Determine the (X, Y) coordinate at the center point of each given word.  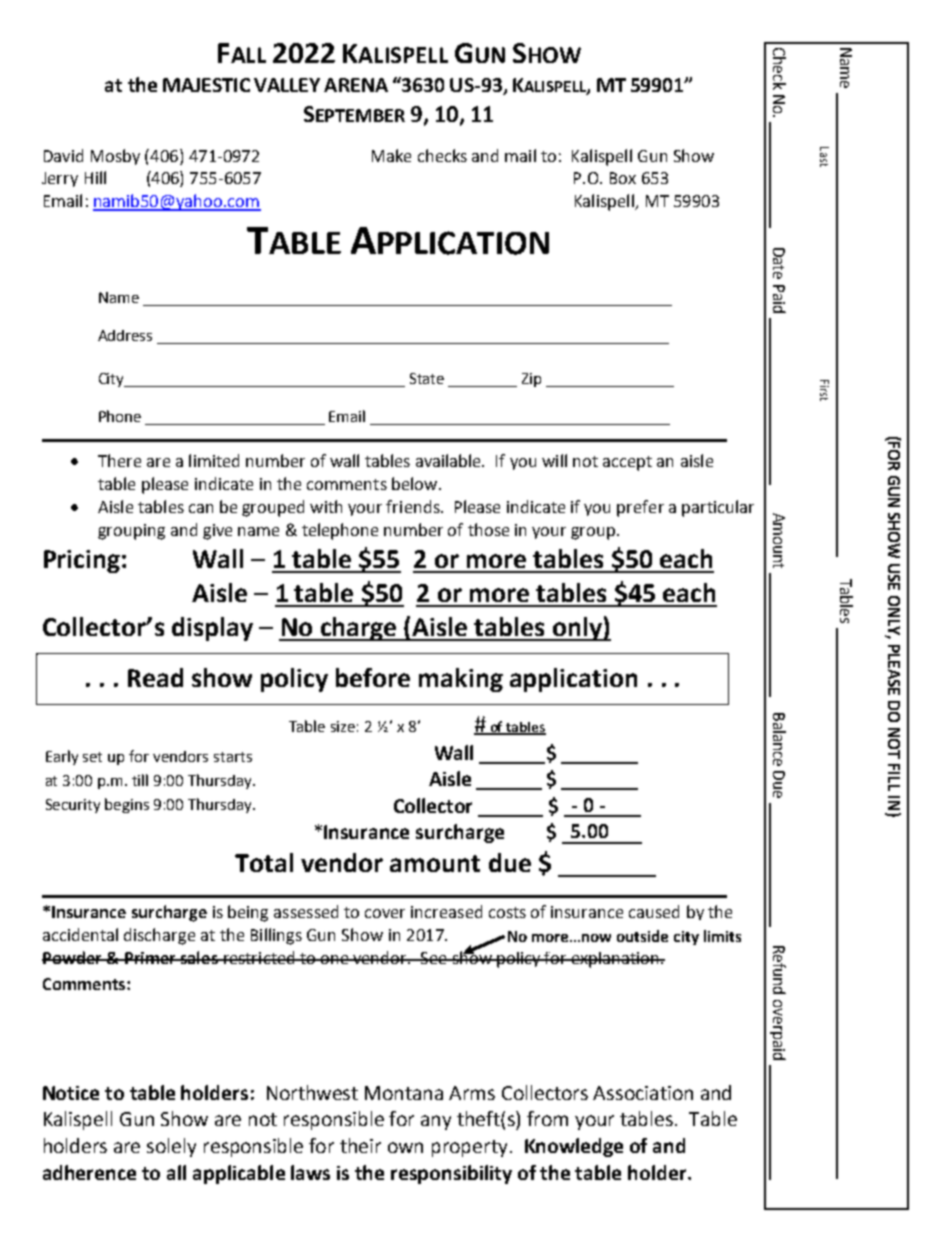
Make (391, 155)
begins (127, 805)
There (119, 460)
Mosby (115, 157)
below (414, 483)
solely (171, 1147)
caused (654, 911)
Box (623, 178)
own (405, 1147)
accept (627, 463)
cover (385, 913)
